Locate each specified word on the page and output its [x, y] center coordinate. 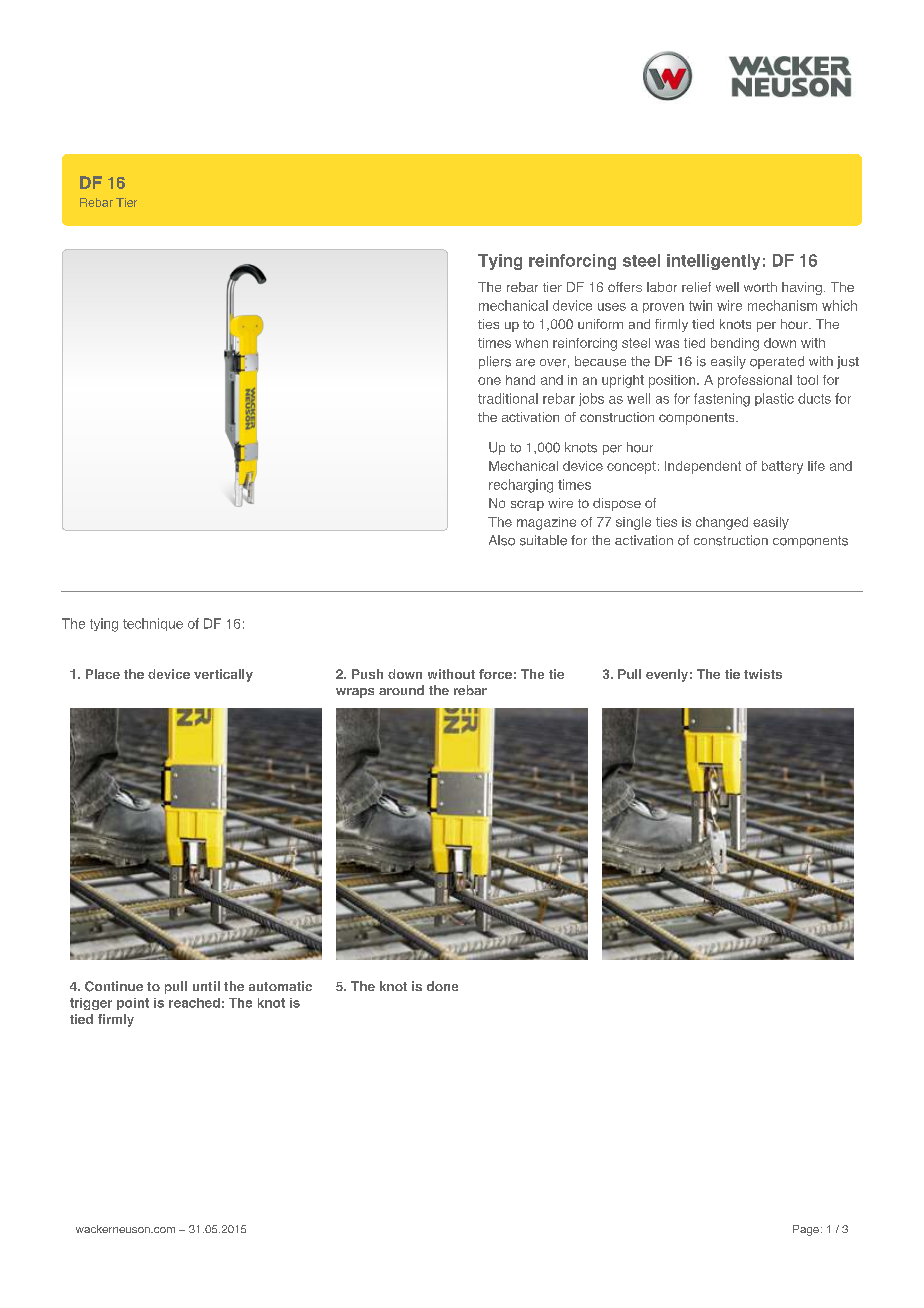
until [206, 986]
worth [760, 287]
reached [194, 1003]
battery [782, 467]
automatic [280, 986]
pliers [495, 362]
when [531, 343]
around [401, 690]
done [442, 986]
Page [806, 1230]
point [133, 1004]
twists [763, 674]
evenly [667, 675]
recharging [521, 486]
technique [153, 624]
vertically [223, 675]
